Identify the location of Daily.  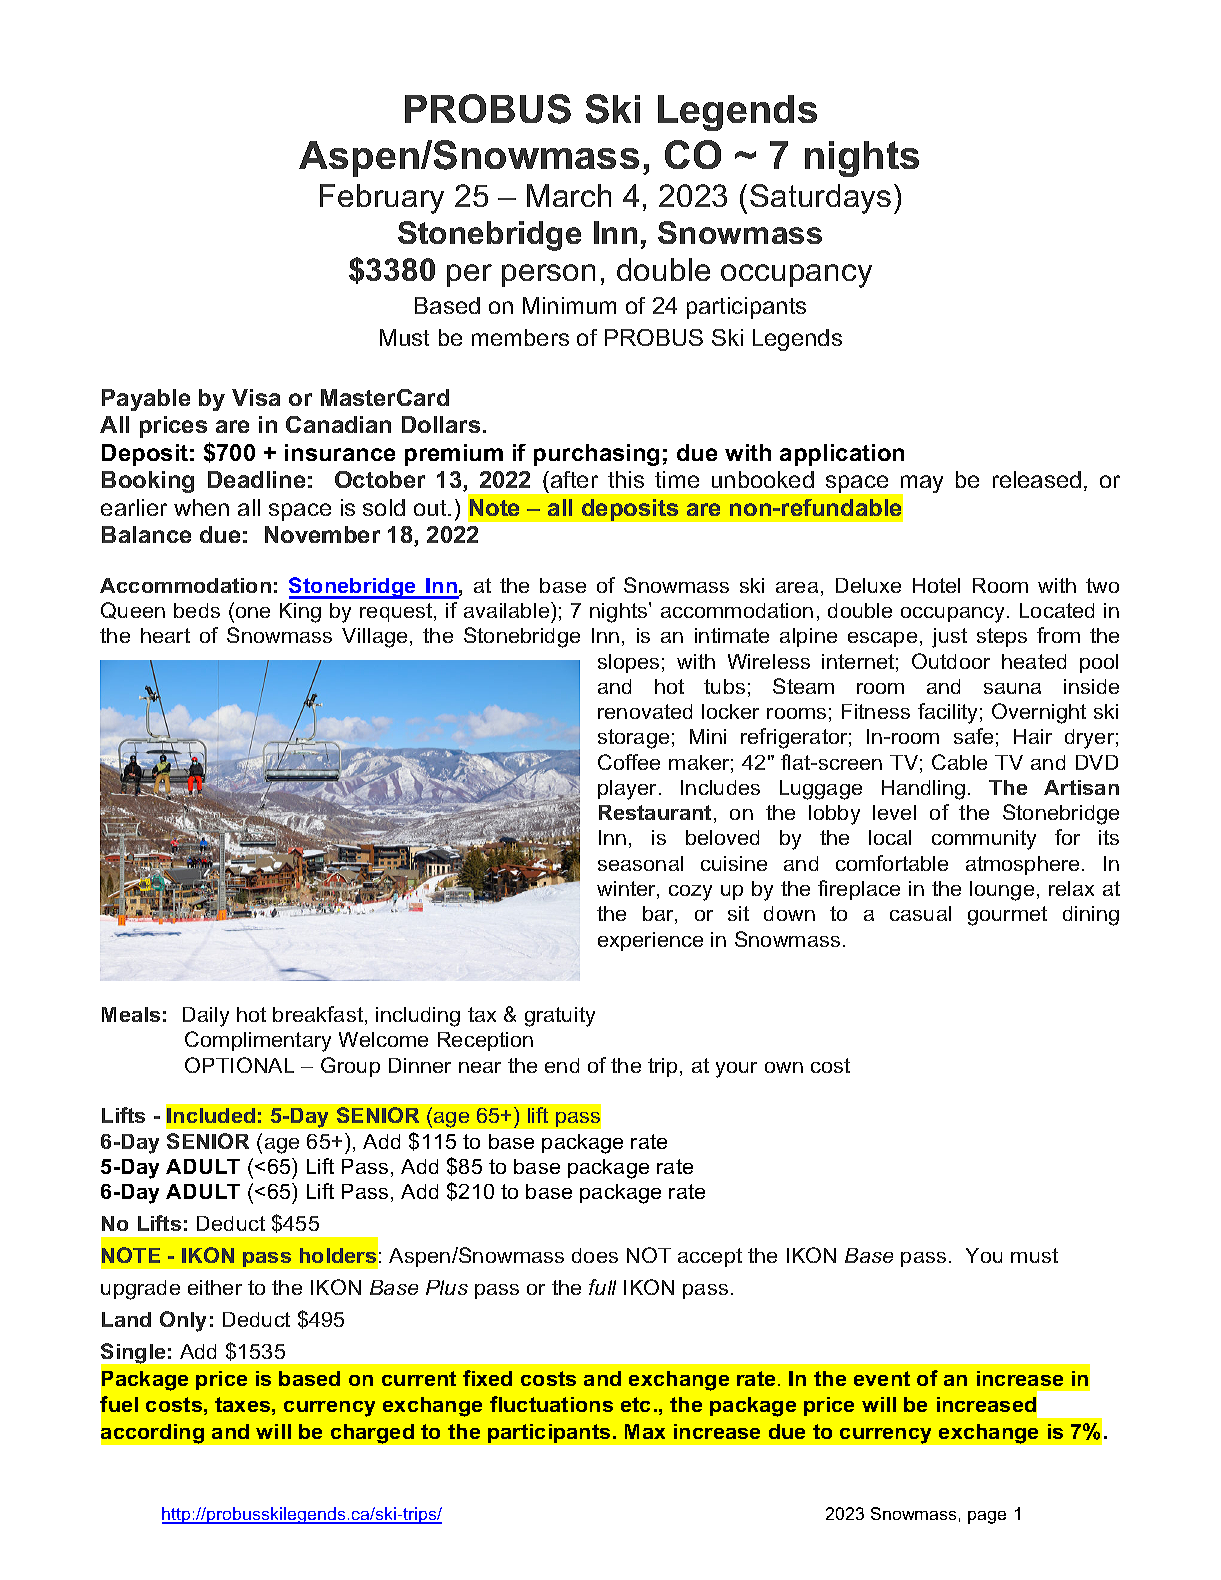
(206, 1017).
